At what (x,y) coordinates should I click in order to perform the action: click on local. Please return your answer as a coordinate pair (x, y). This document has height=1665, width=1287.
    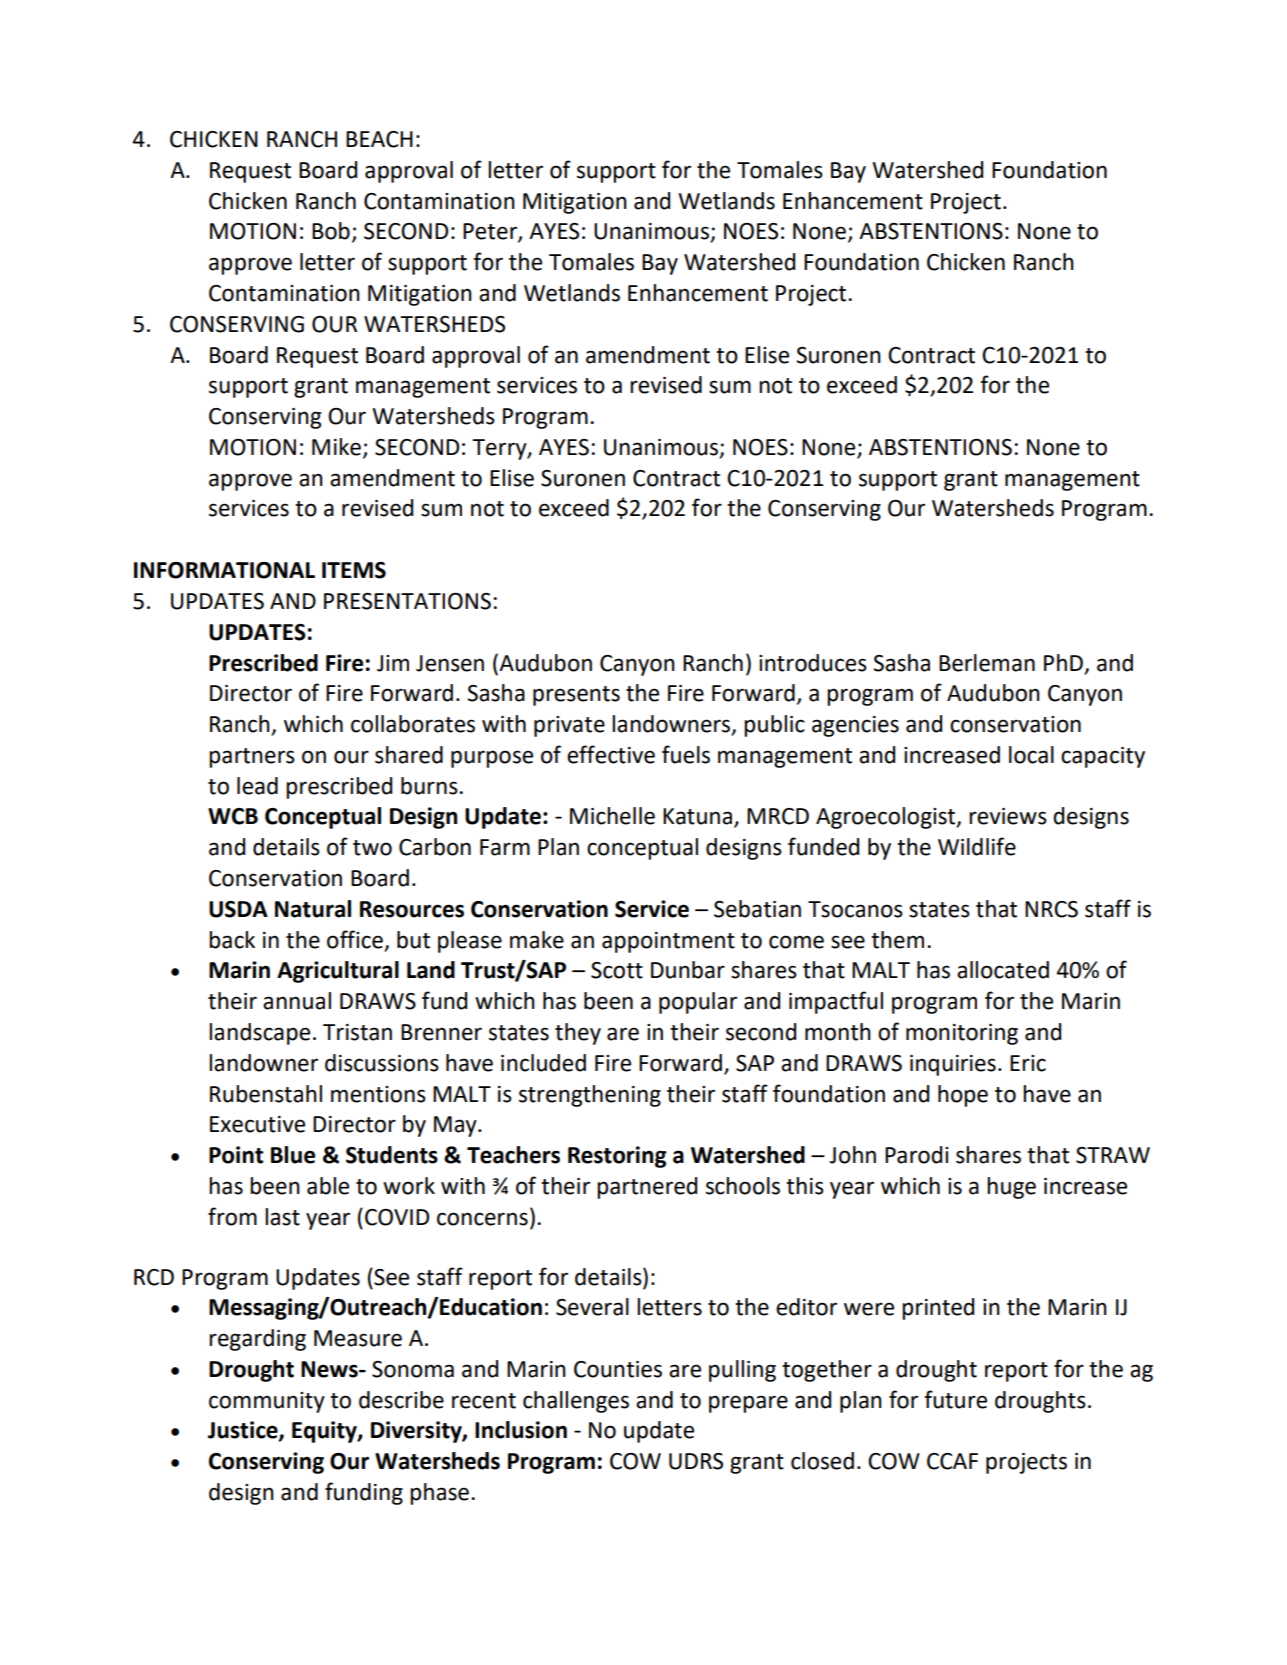
    Looking at the image, I should click on (1031, 755).
